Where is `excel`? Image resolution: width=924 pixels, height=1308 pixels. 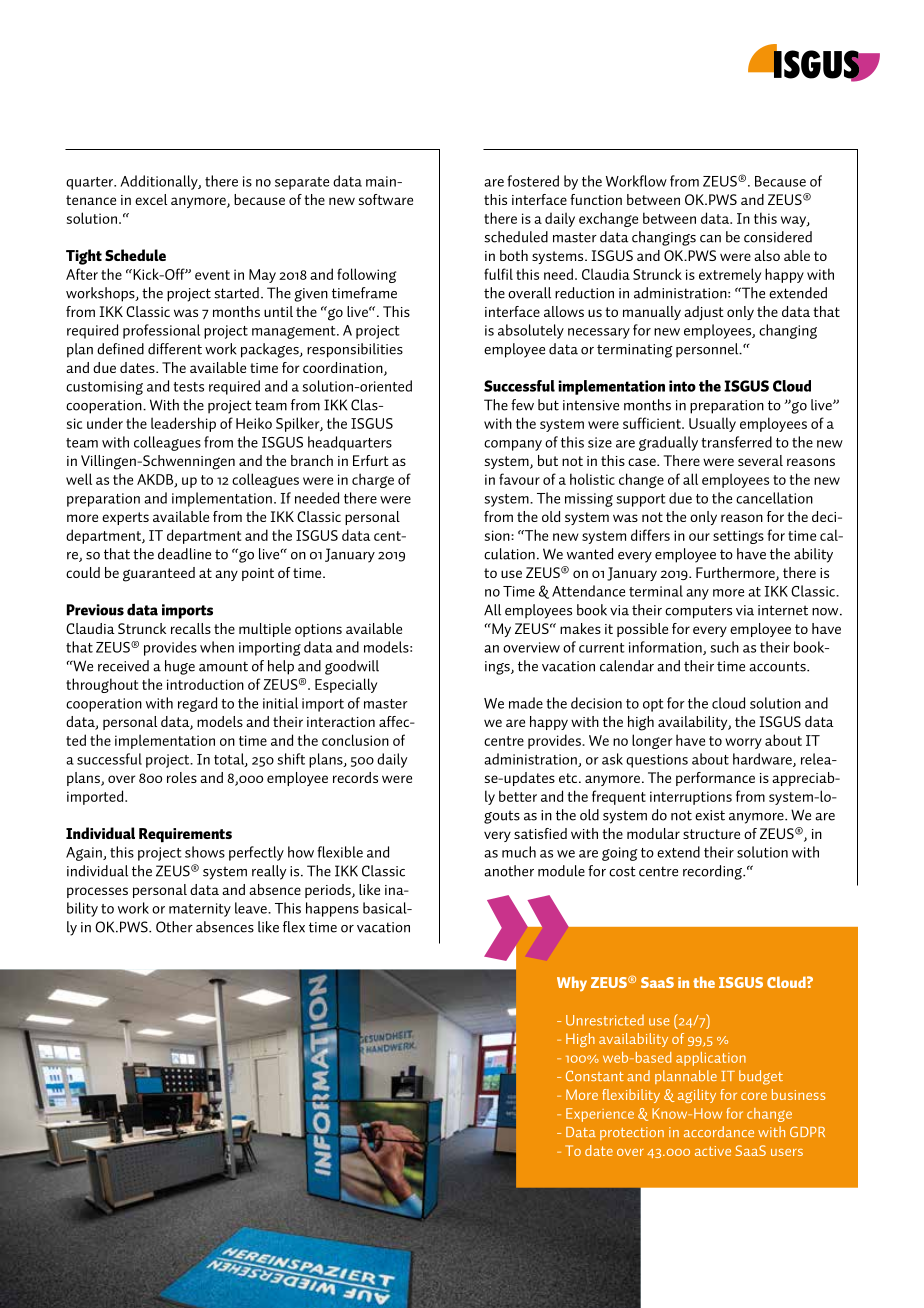 excel is located at coordinates (151, 199).
